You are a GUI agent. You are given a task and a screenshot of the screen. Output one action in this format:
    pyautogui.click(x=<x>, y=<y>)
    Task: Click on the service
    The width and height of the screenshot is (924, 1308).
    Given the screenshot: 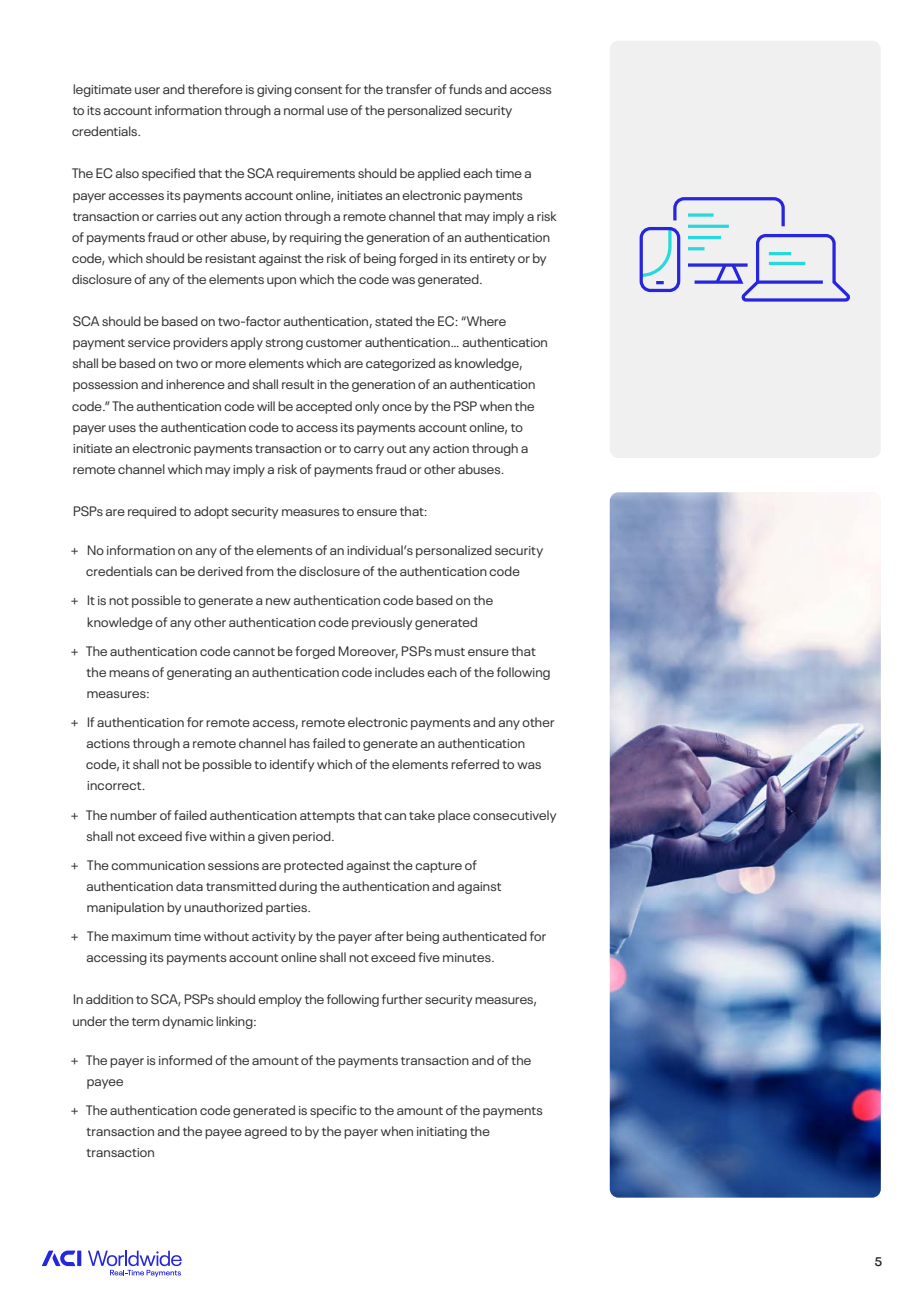 What is the action you would take?
    pyautogui.click(x=149, y=342)
